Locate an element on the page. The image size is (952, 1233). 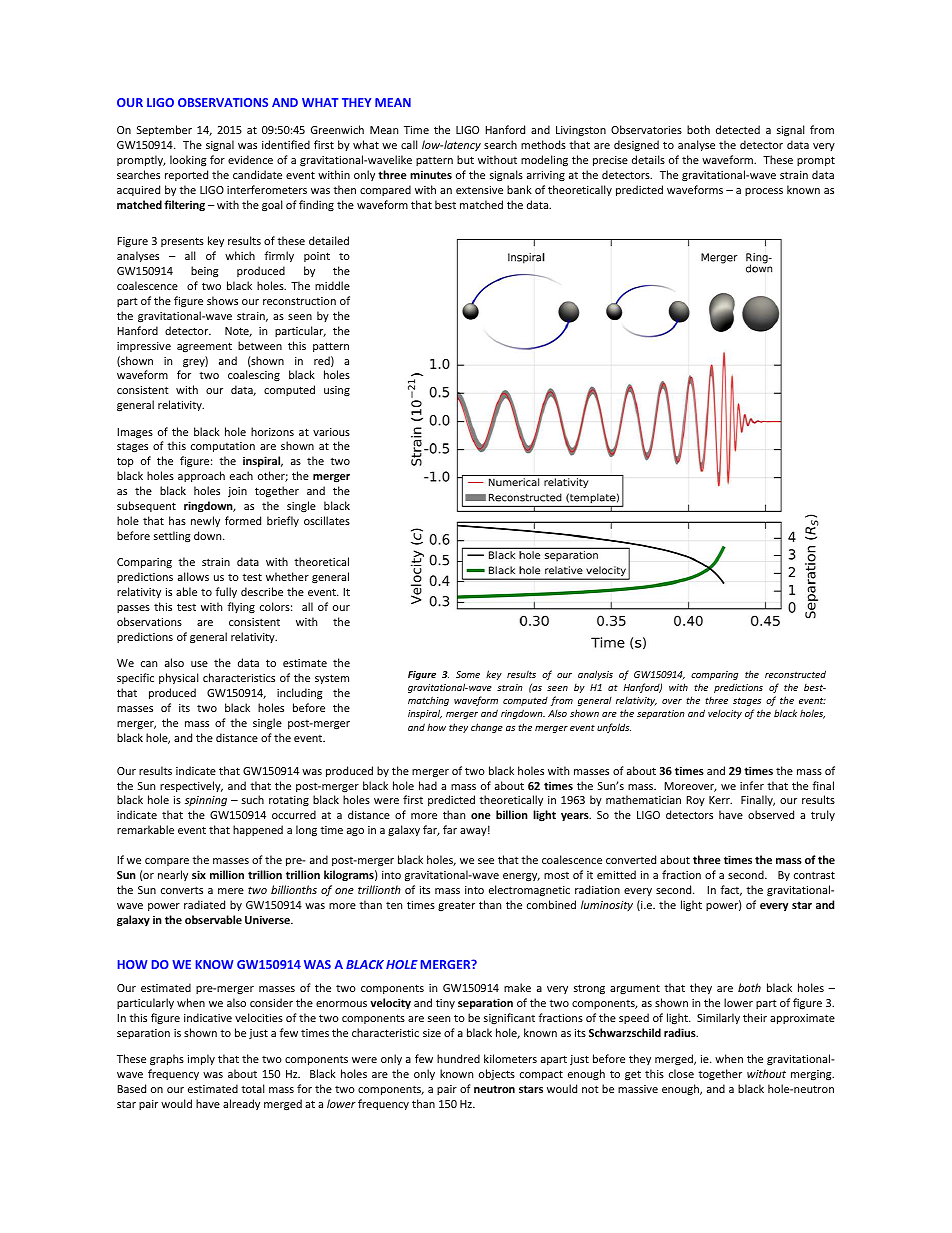
close is located at coordinates (681, 1073).
